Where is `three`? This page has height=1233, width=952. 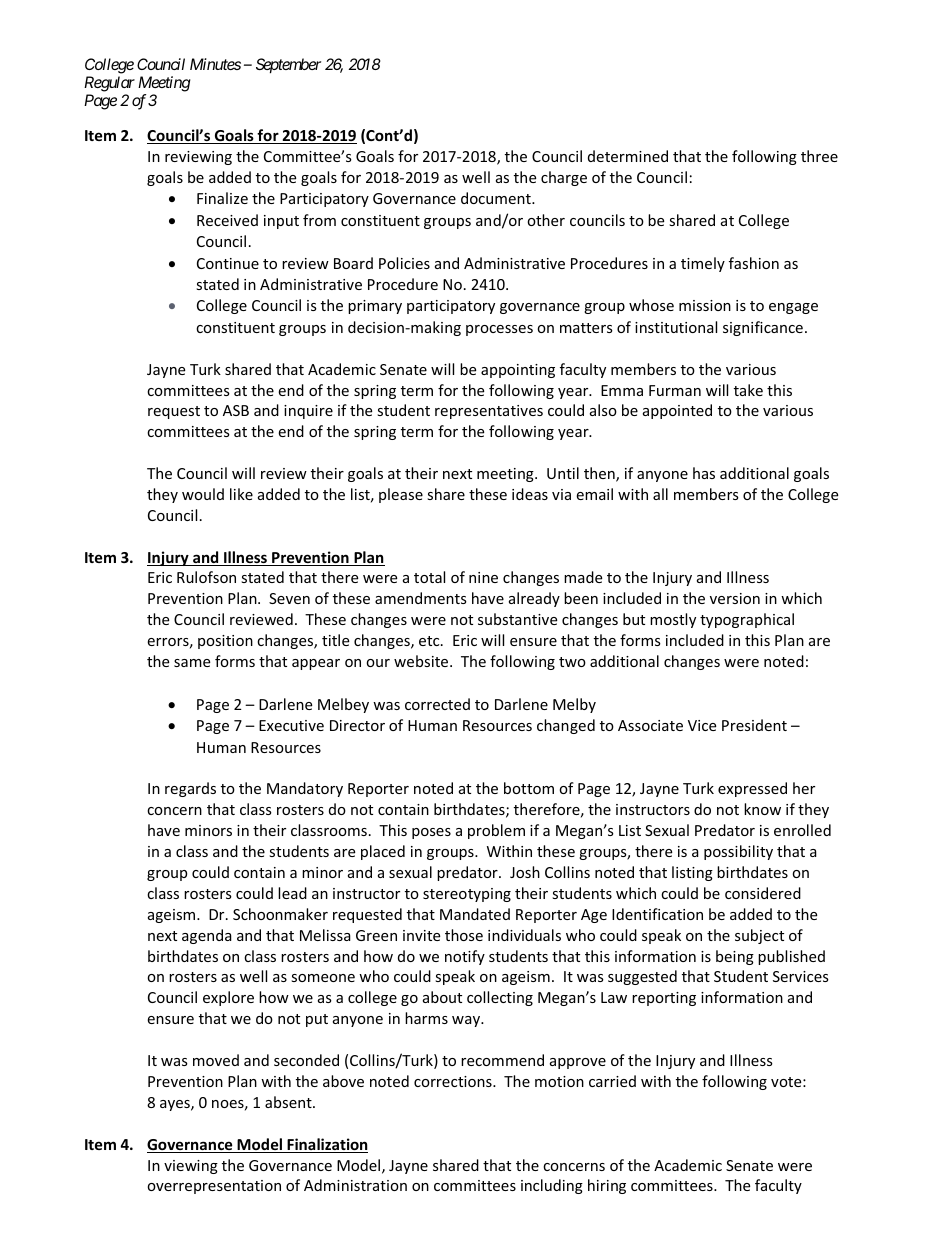 three is located at coordinates (819, 156).
